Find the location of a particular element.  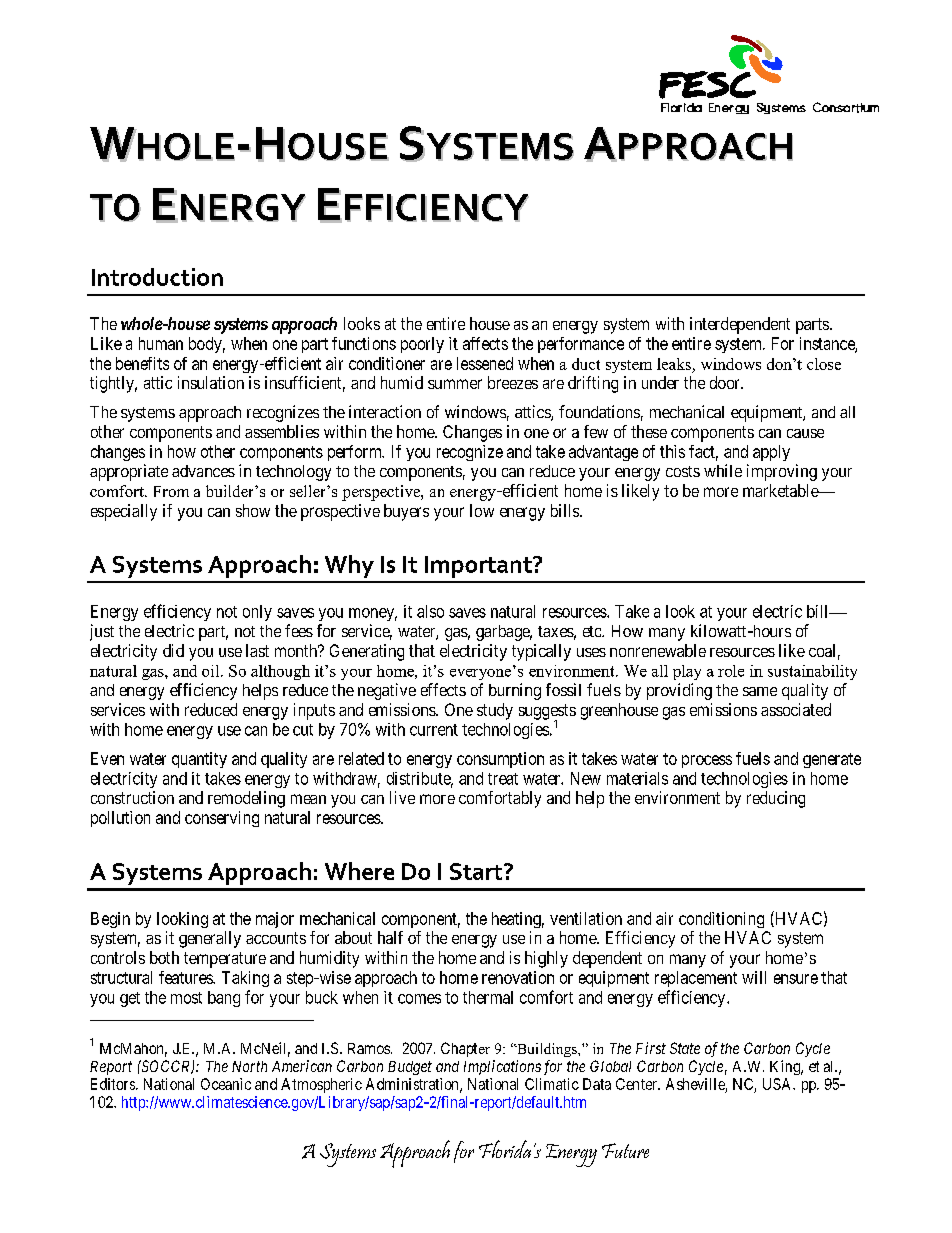

consumption is located at coordinates (500, 760).
